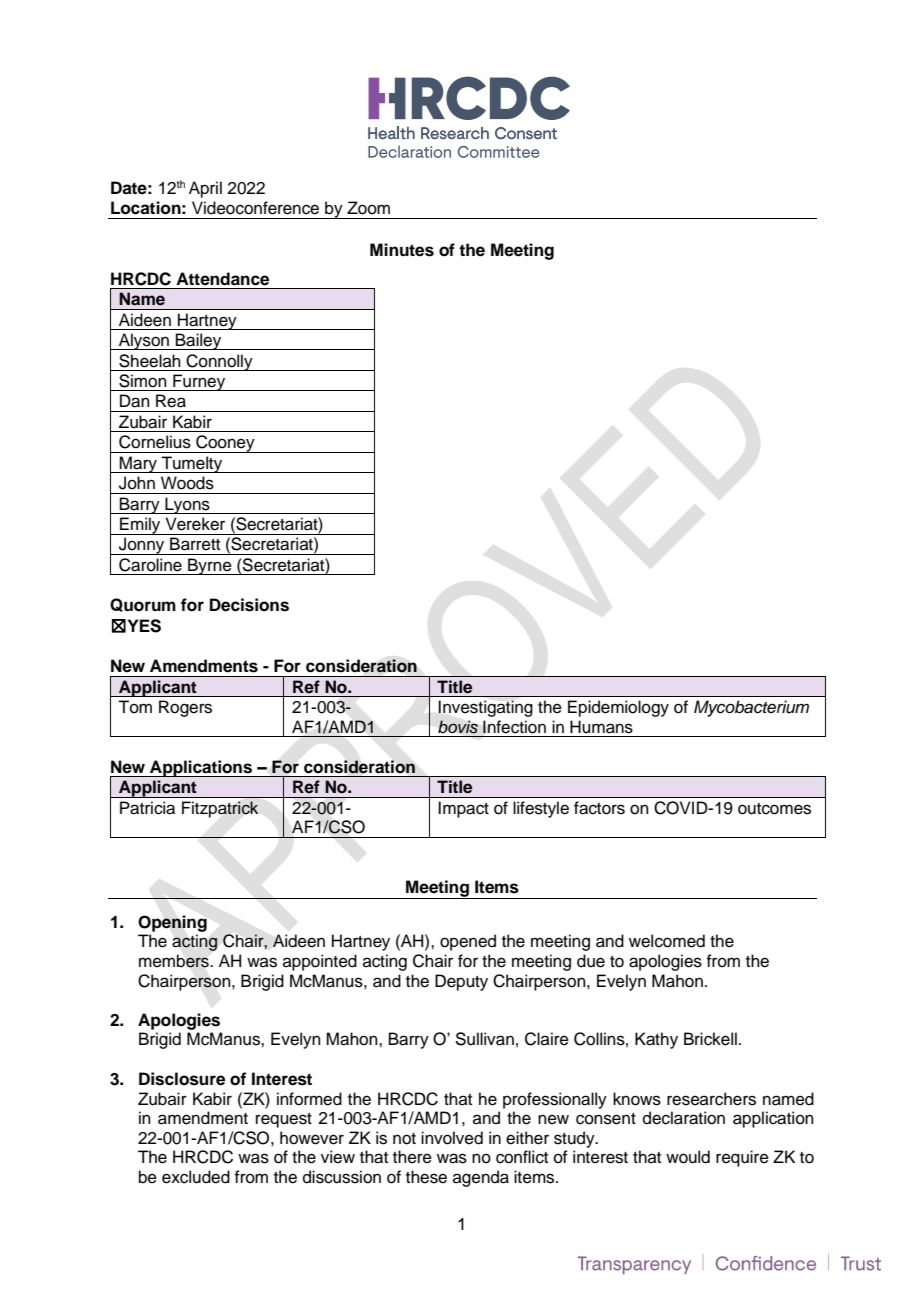 Image resolution: width=924 pixels, height=1308 pixels. Describe the element at coordinates (774, 809) in the screenshot. I see `outcomes` at that location.
